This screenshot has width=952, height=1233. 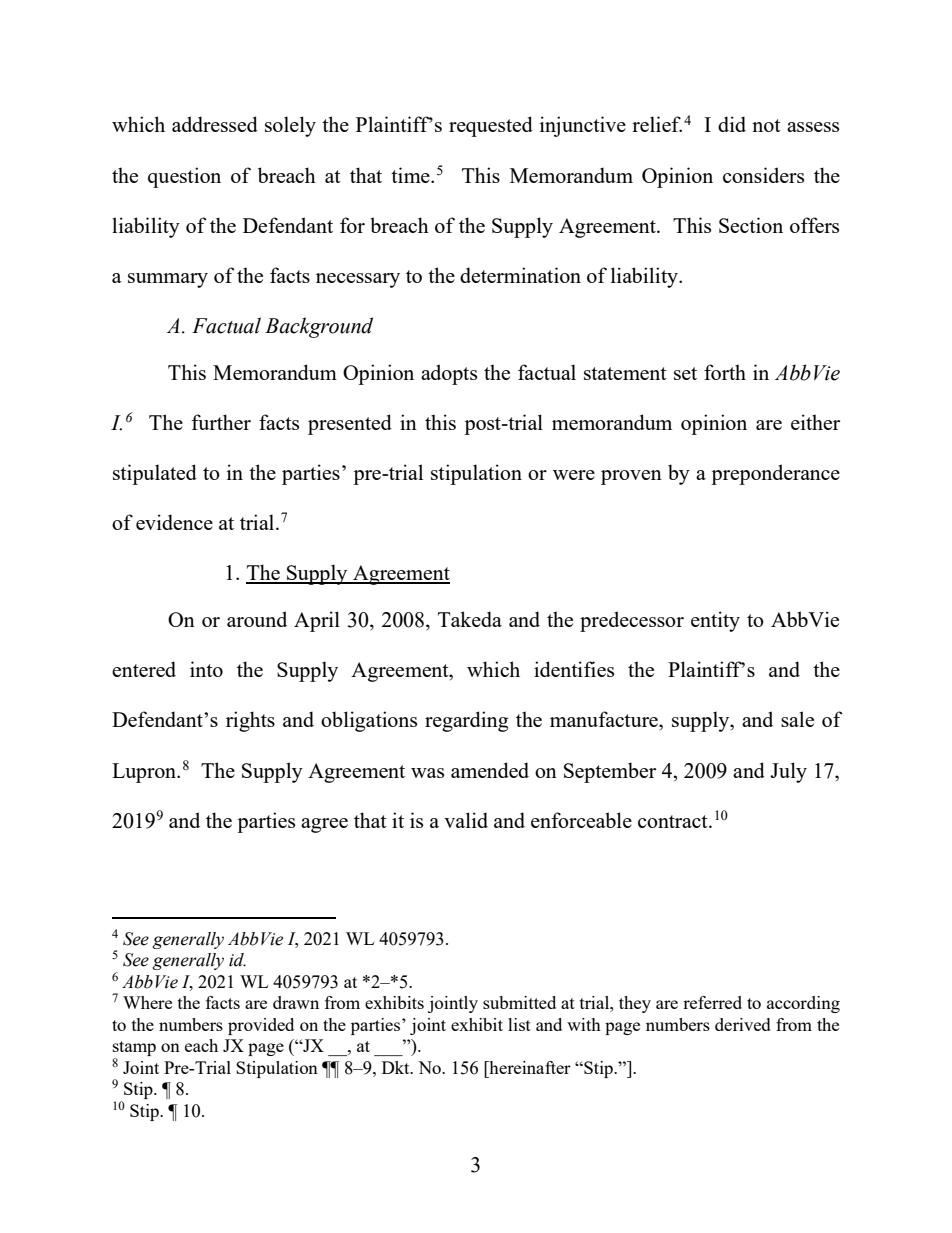 I want to click on around, so click(x=257, y=619).
